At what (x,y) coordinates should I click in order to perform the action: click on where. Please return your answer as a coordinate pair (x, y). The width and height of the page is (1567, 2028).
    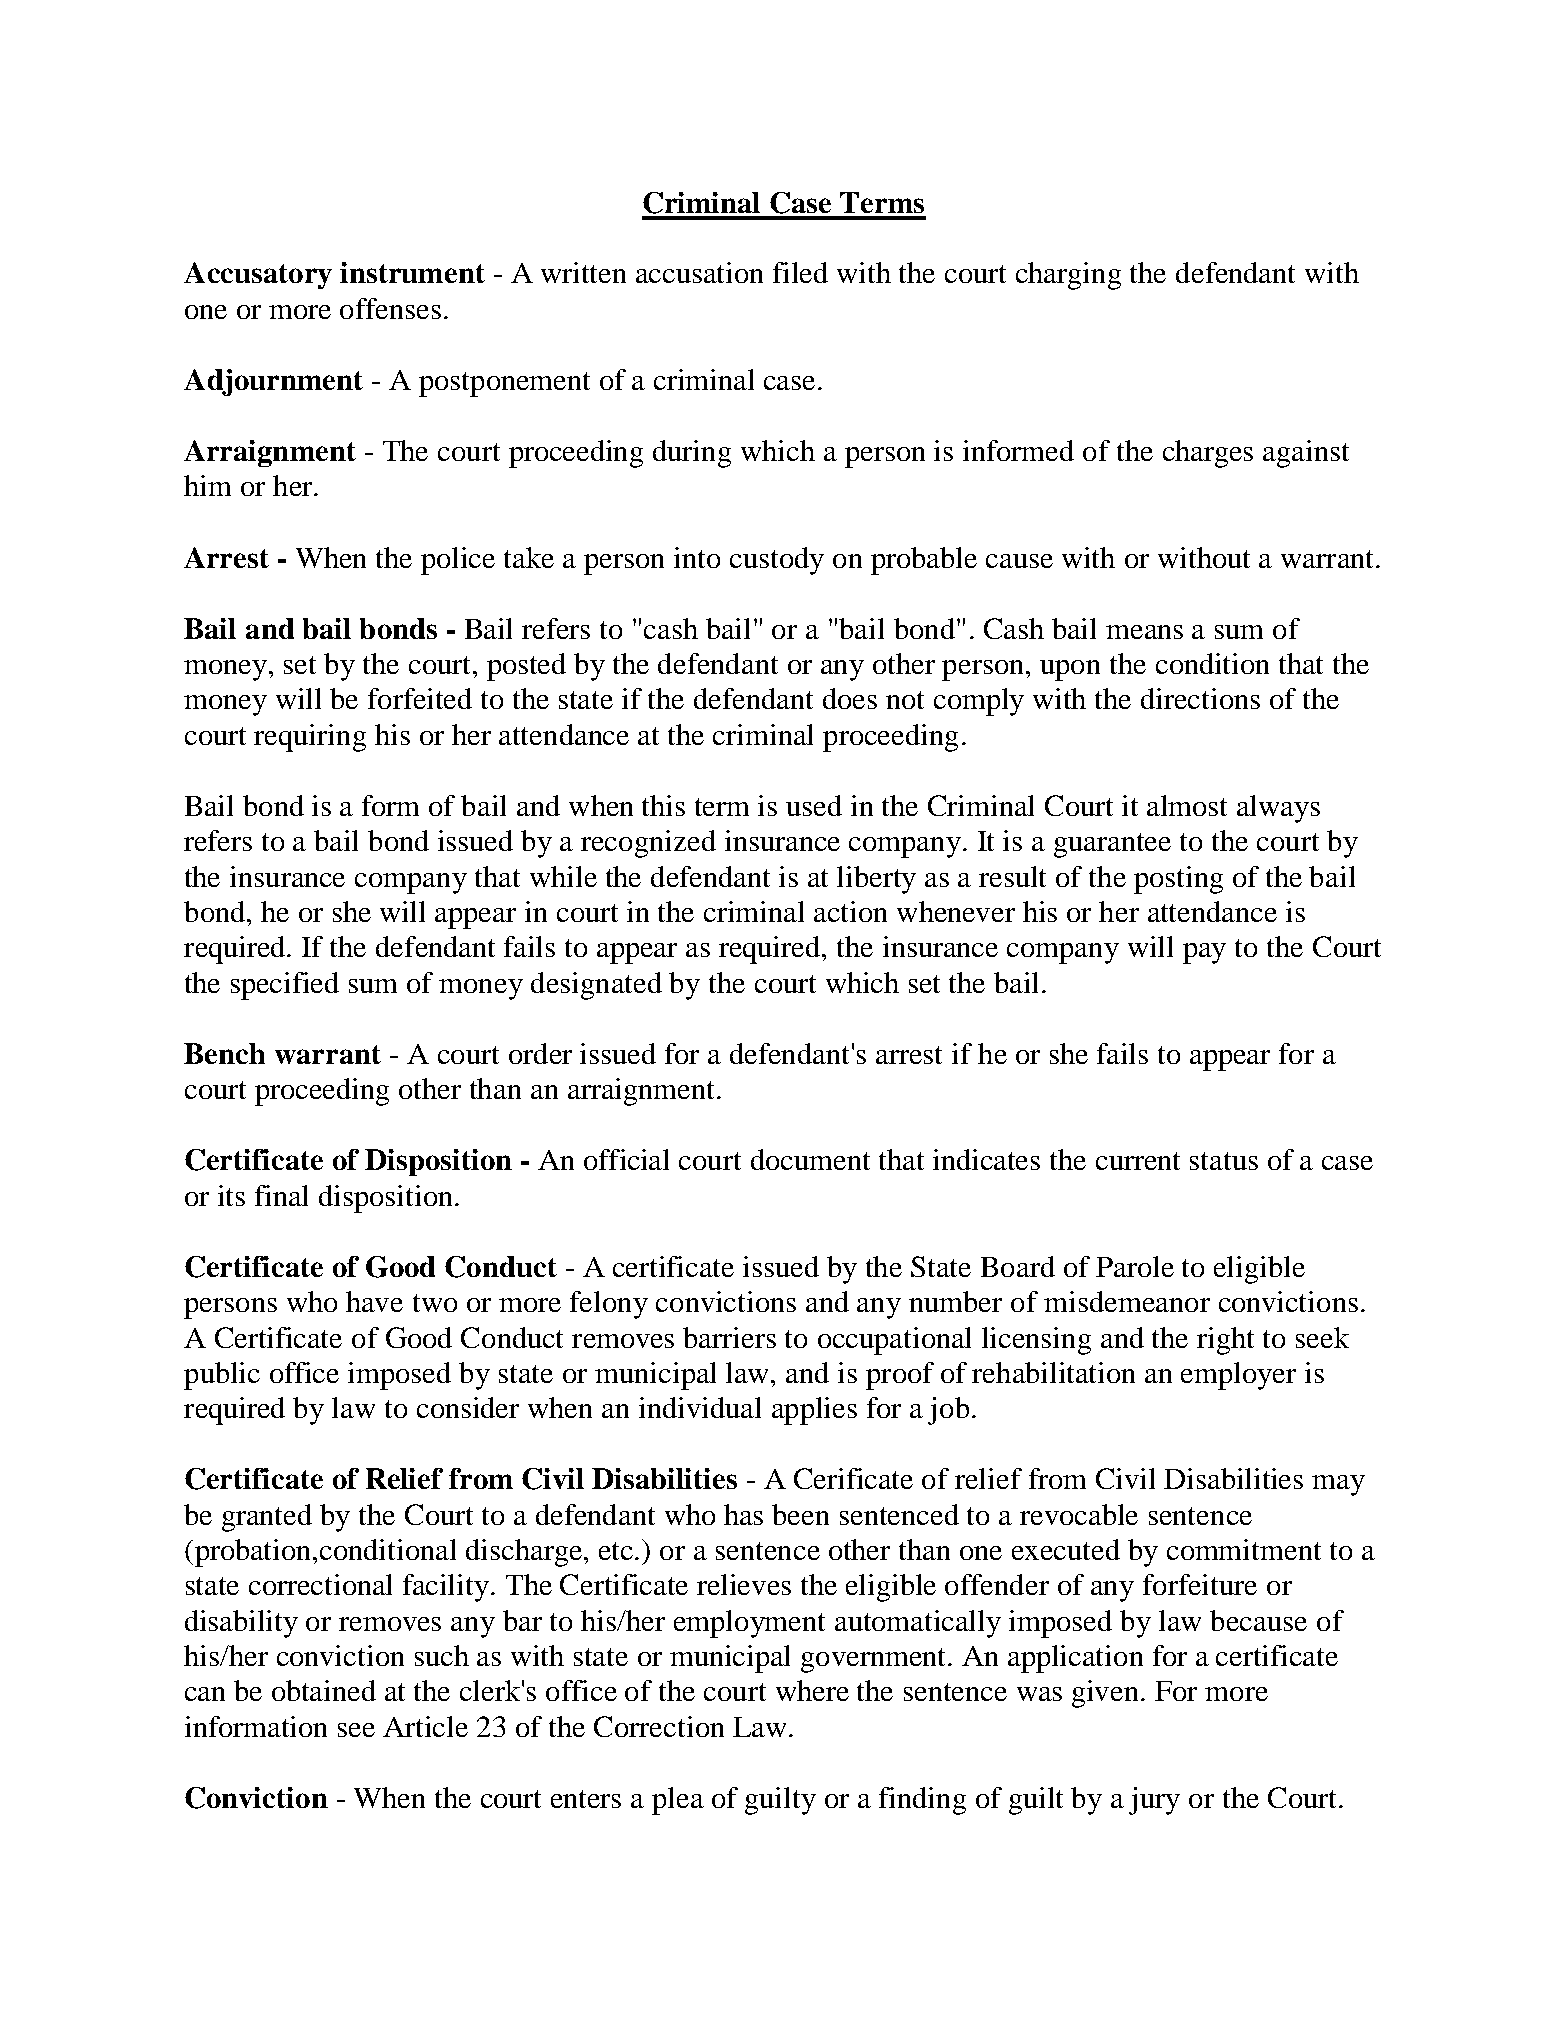
    Looking at the image, I should click on (812, 1690).
